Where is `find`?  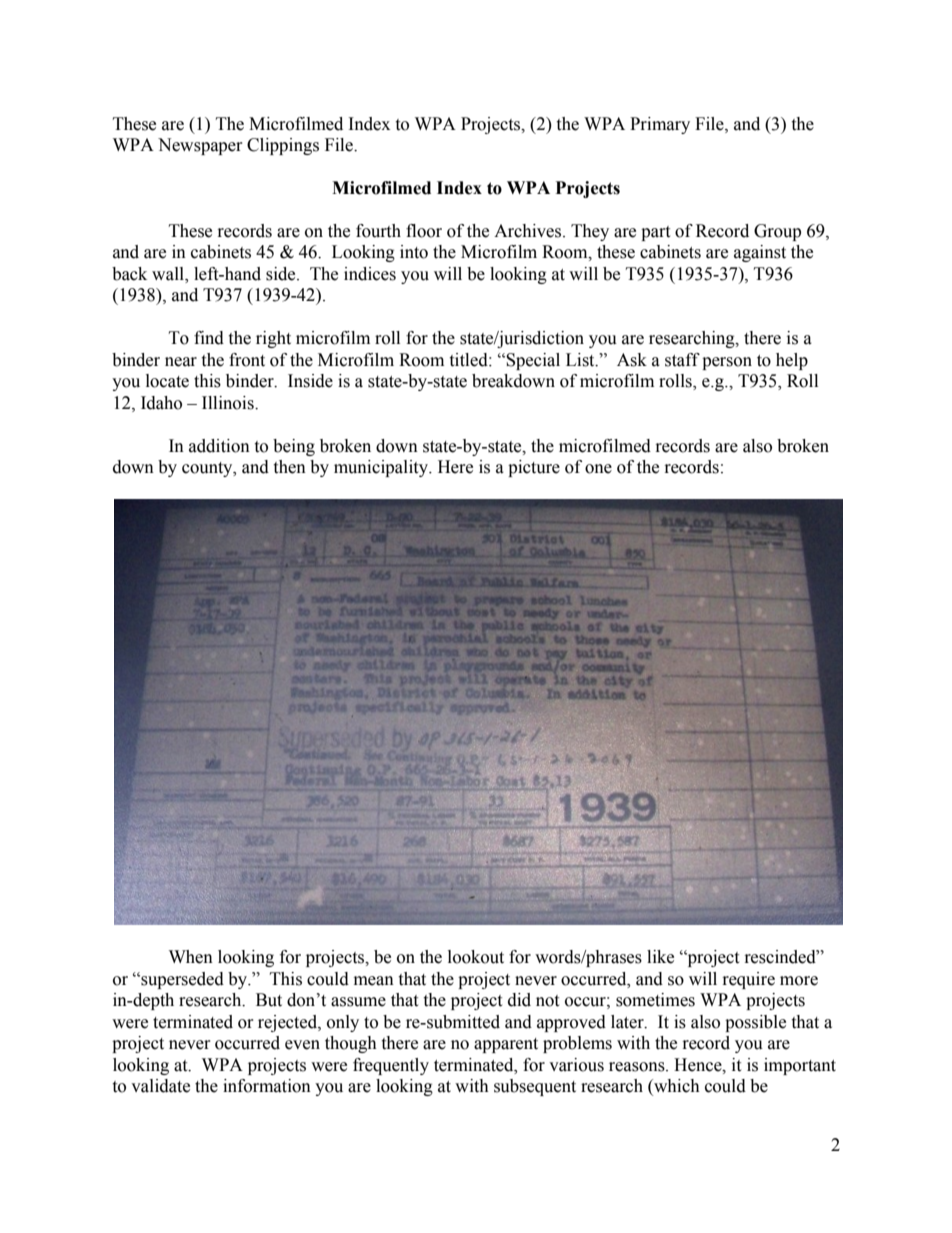
find is located at coordinates (209, 338).
